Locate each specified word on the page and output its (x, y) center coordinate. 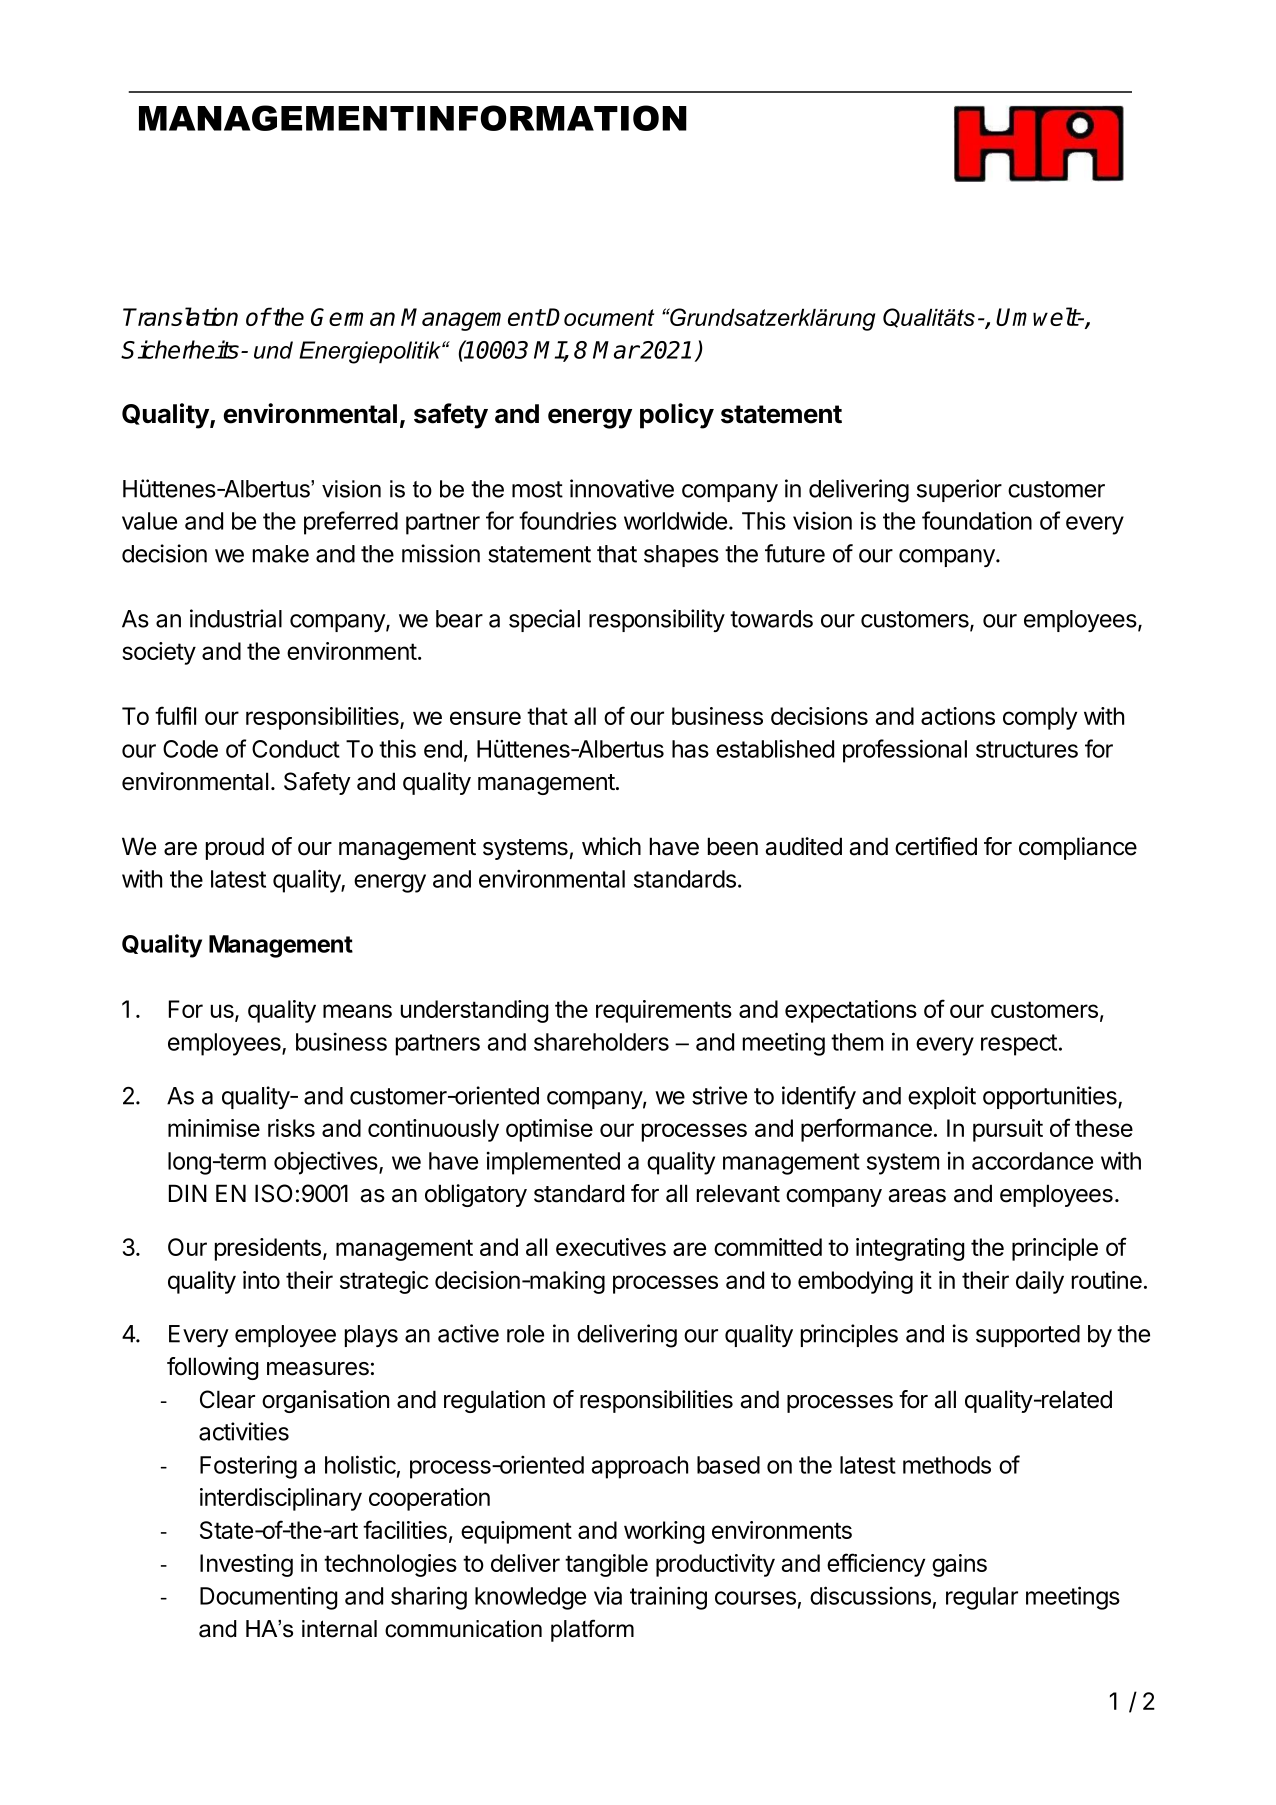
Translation (180, 316)
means (357, 1011)
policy (677, 416)
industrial (236, 618)
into (261, 1280)
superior (959, 490)
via (608, 1596)
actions (958, 716)
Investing (246, 1565)
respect (1019, 1045)
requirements (664, 1011)
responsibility (657, 620)
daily (1040, 1282)
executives (611, 1247)
